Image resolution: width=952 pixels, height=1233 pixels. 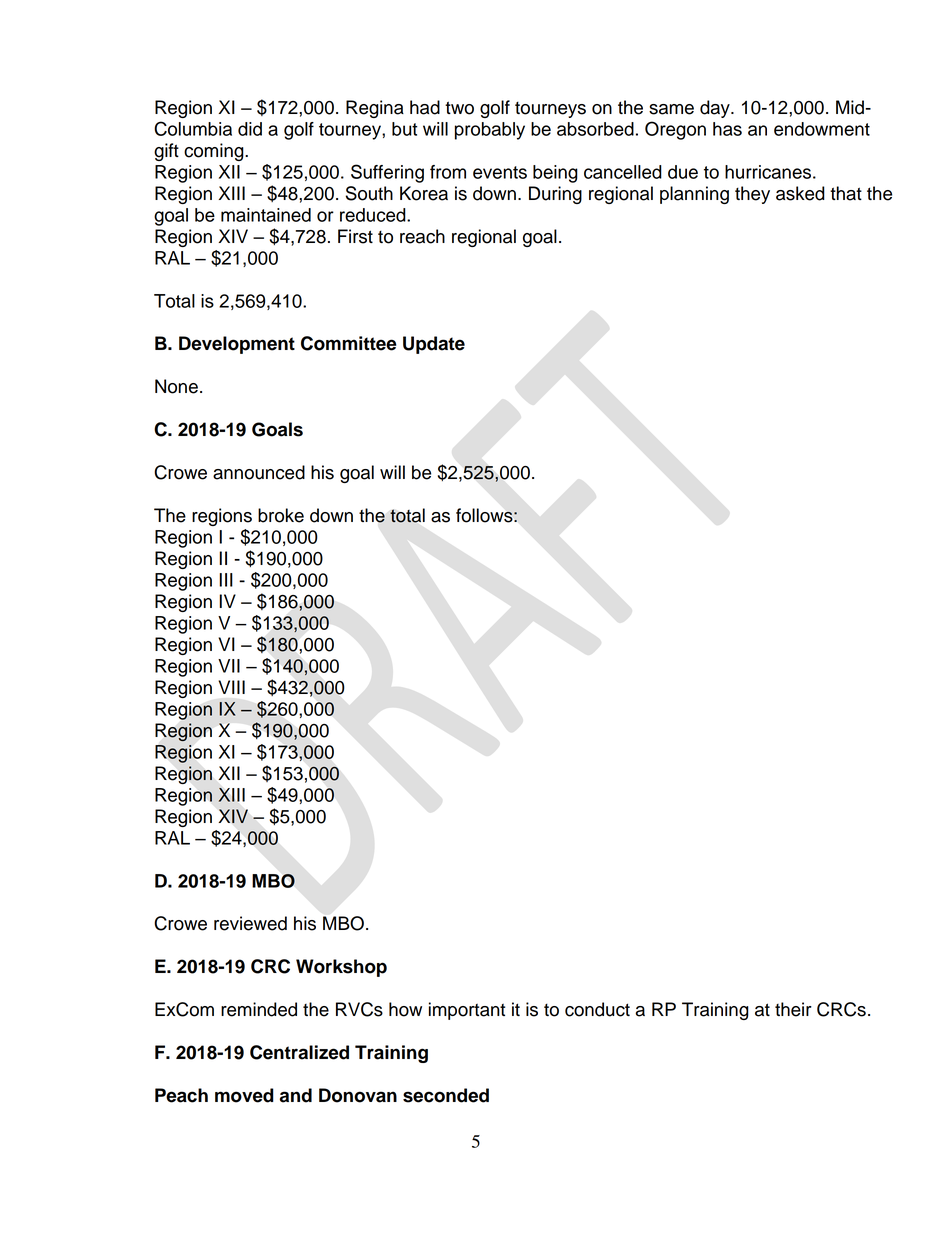 I want to click on Update, so click(x=434, y=345).
